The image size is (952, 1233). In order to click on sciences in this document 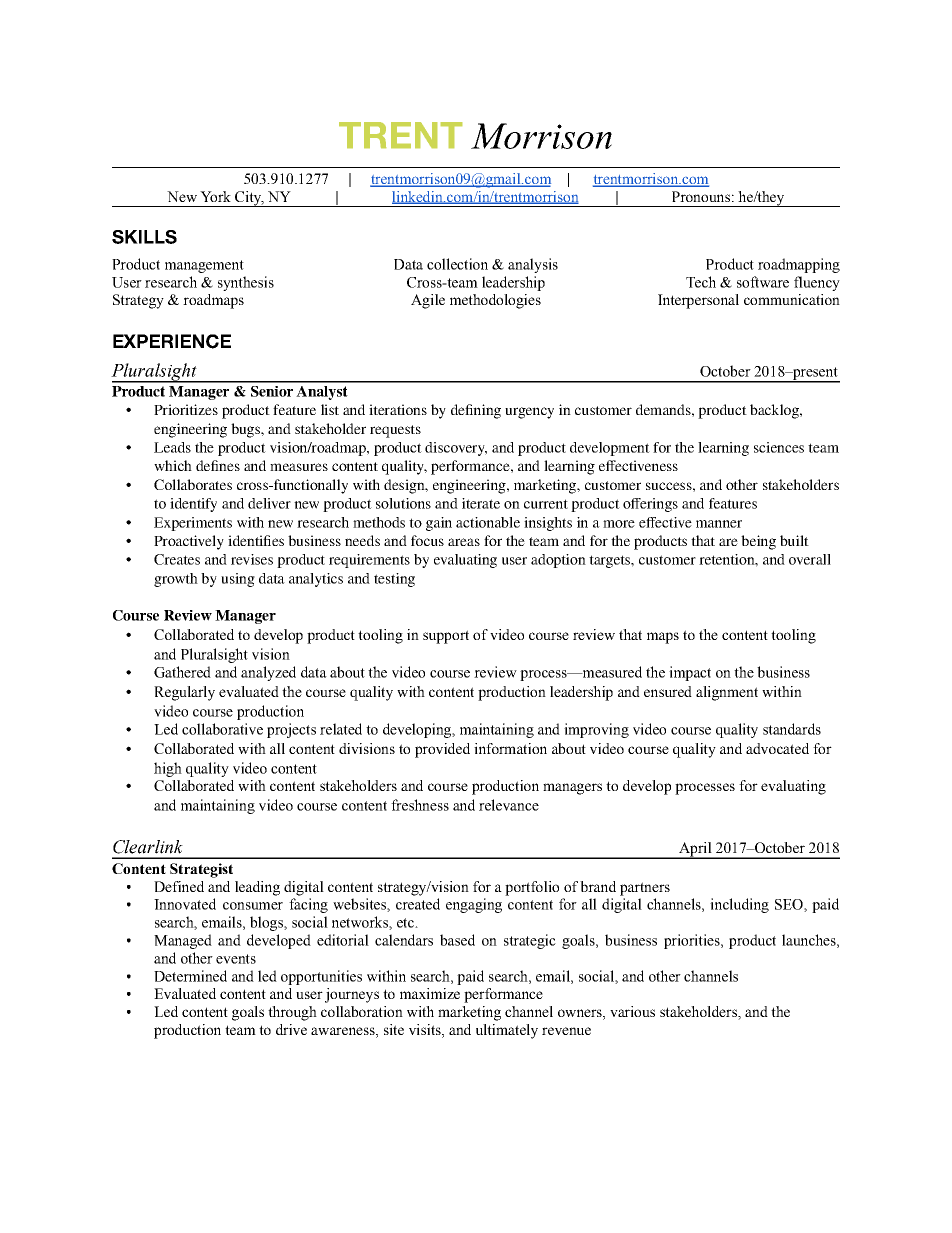, I will do `click(779, 447)`.
